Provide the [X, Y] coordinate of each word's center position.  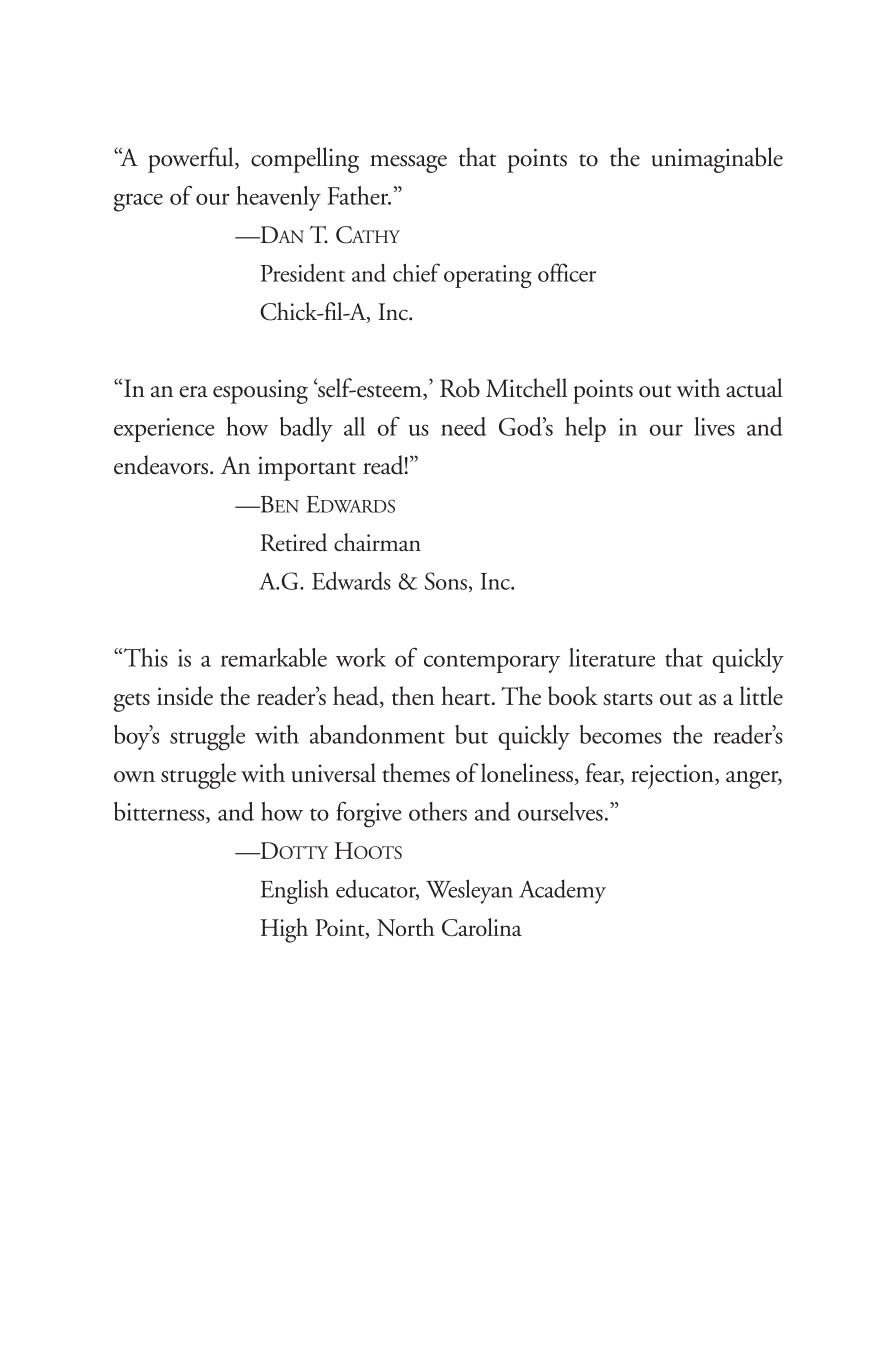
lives [714, 426]
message [408, 164]
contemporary [492, 663]
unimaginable [717, 160]
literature [612, 657]
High [284, 930]
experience [164, 430]
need [463, 426]
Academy [562, 891]
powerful [192, 160]
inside [185, 696]
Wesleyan [469, 891]
